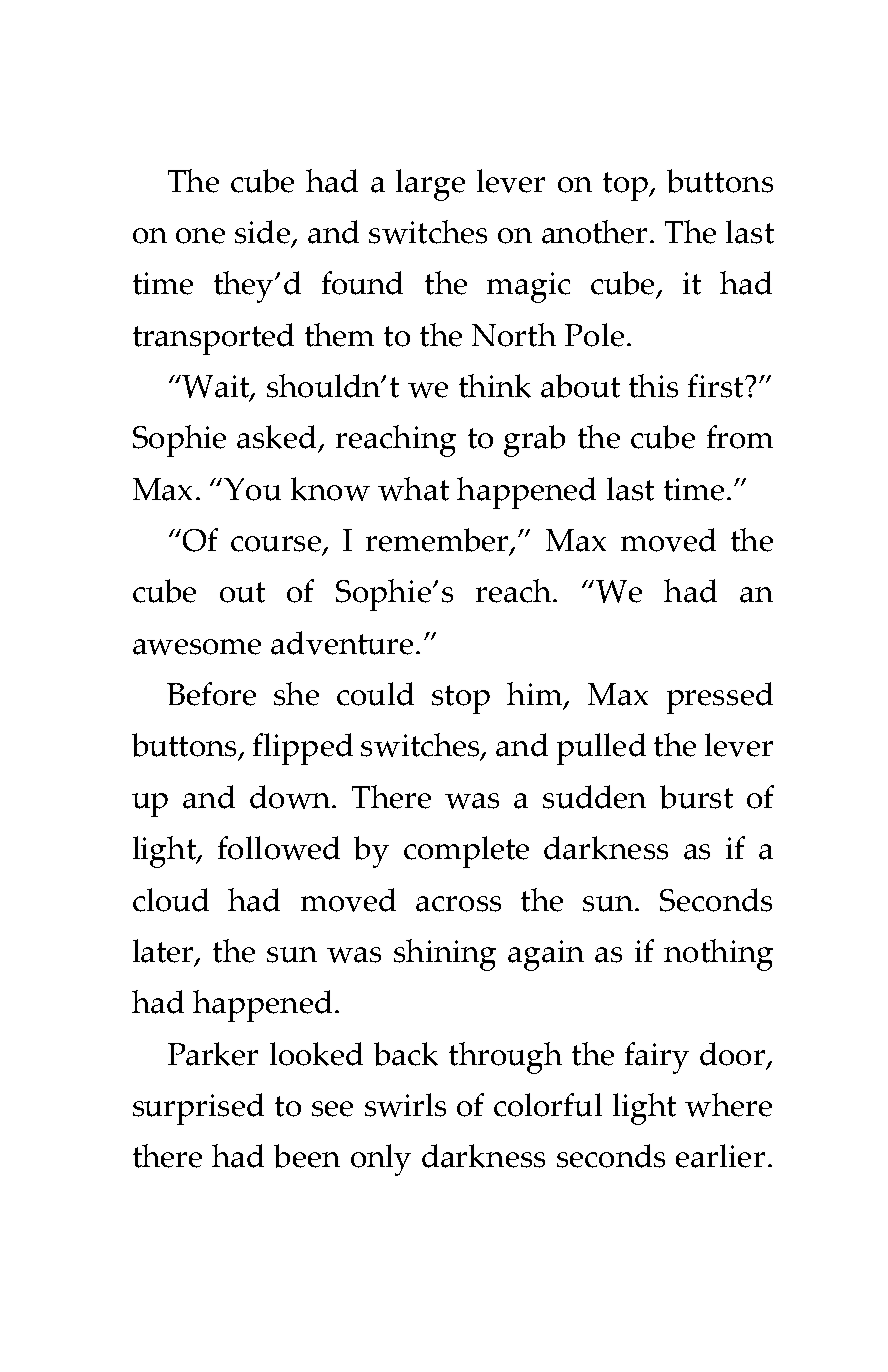  Describe the element at coordinates (466, 852) in the screenshot. I see `complete` at that location.
